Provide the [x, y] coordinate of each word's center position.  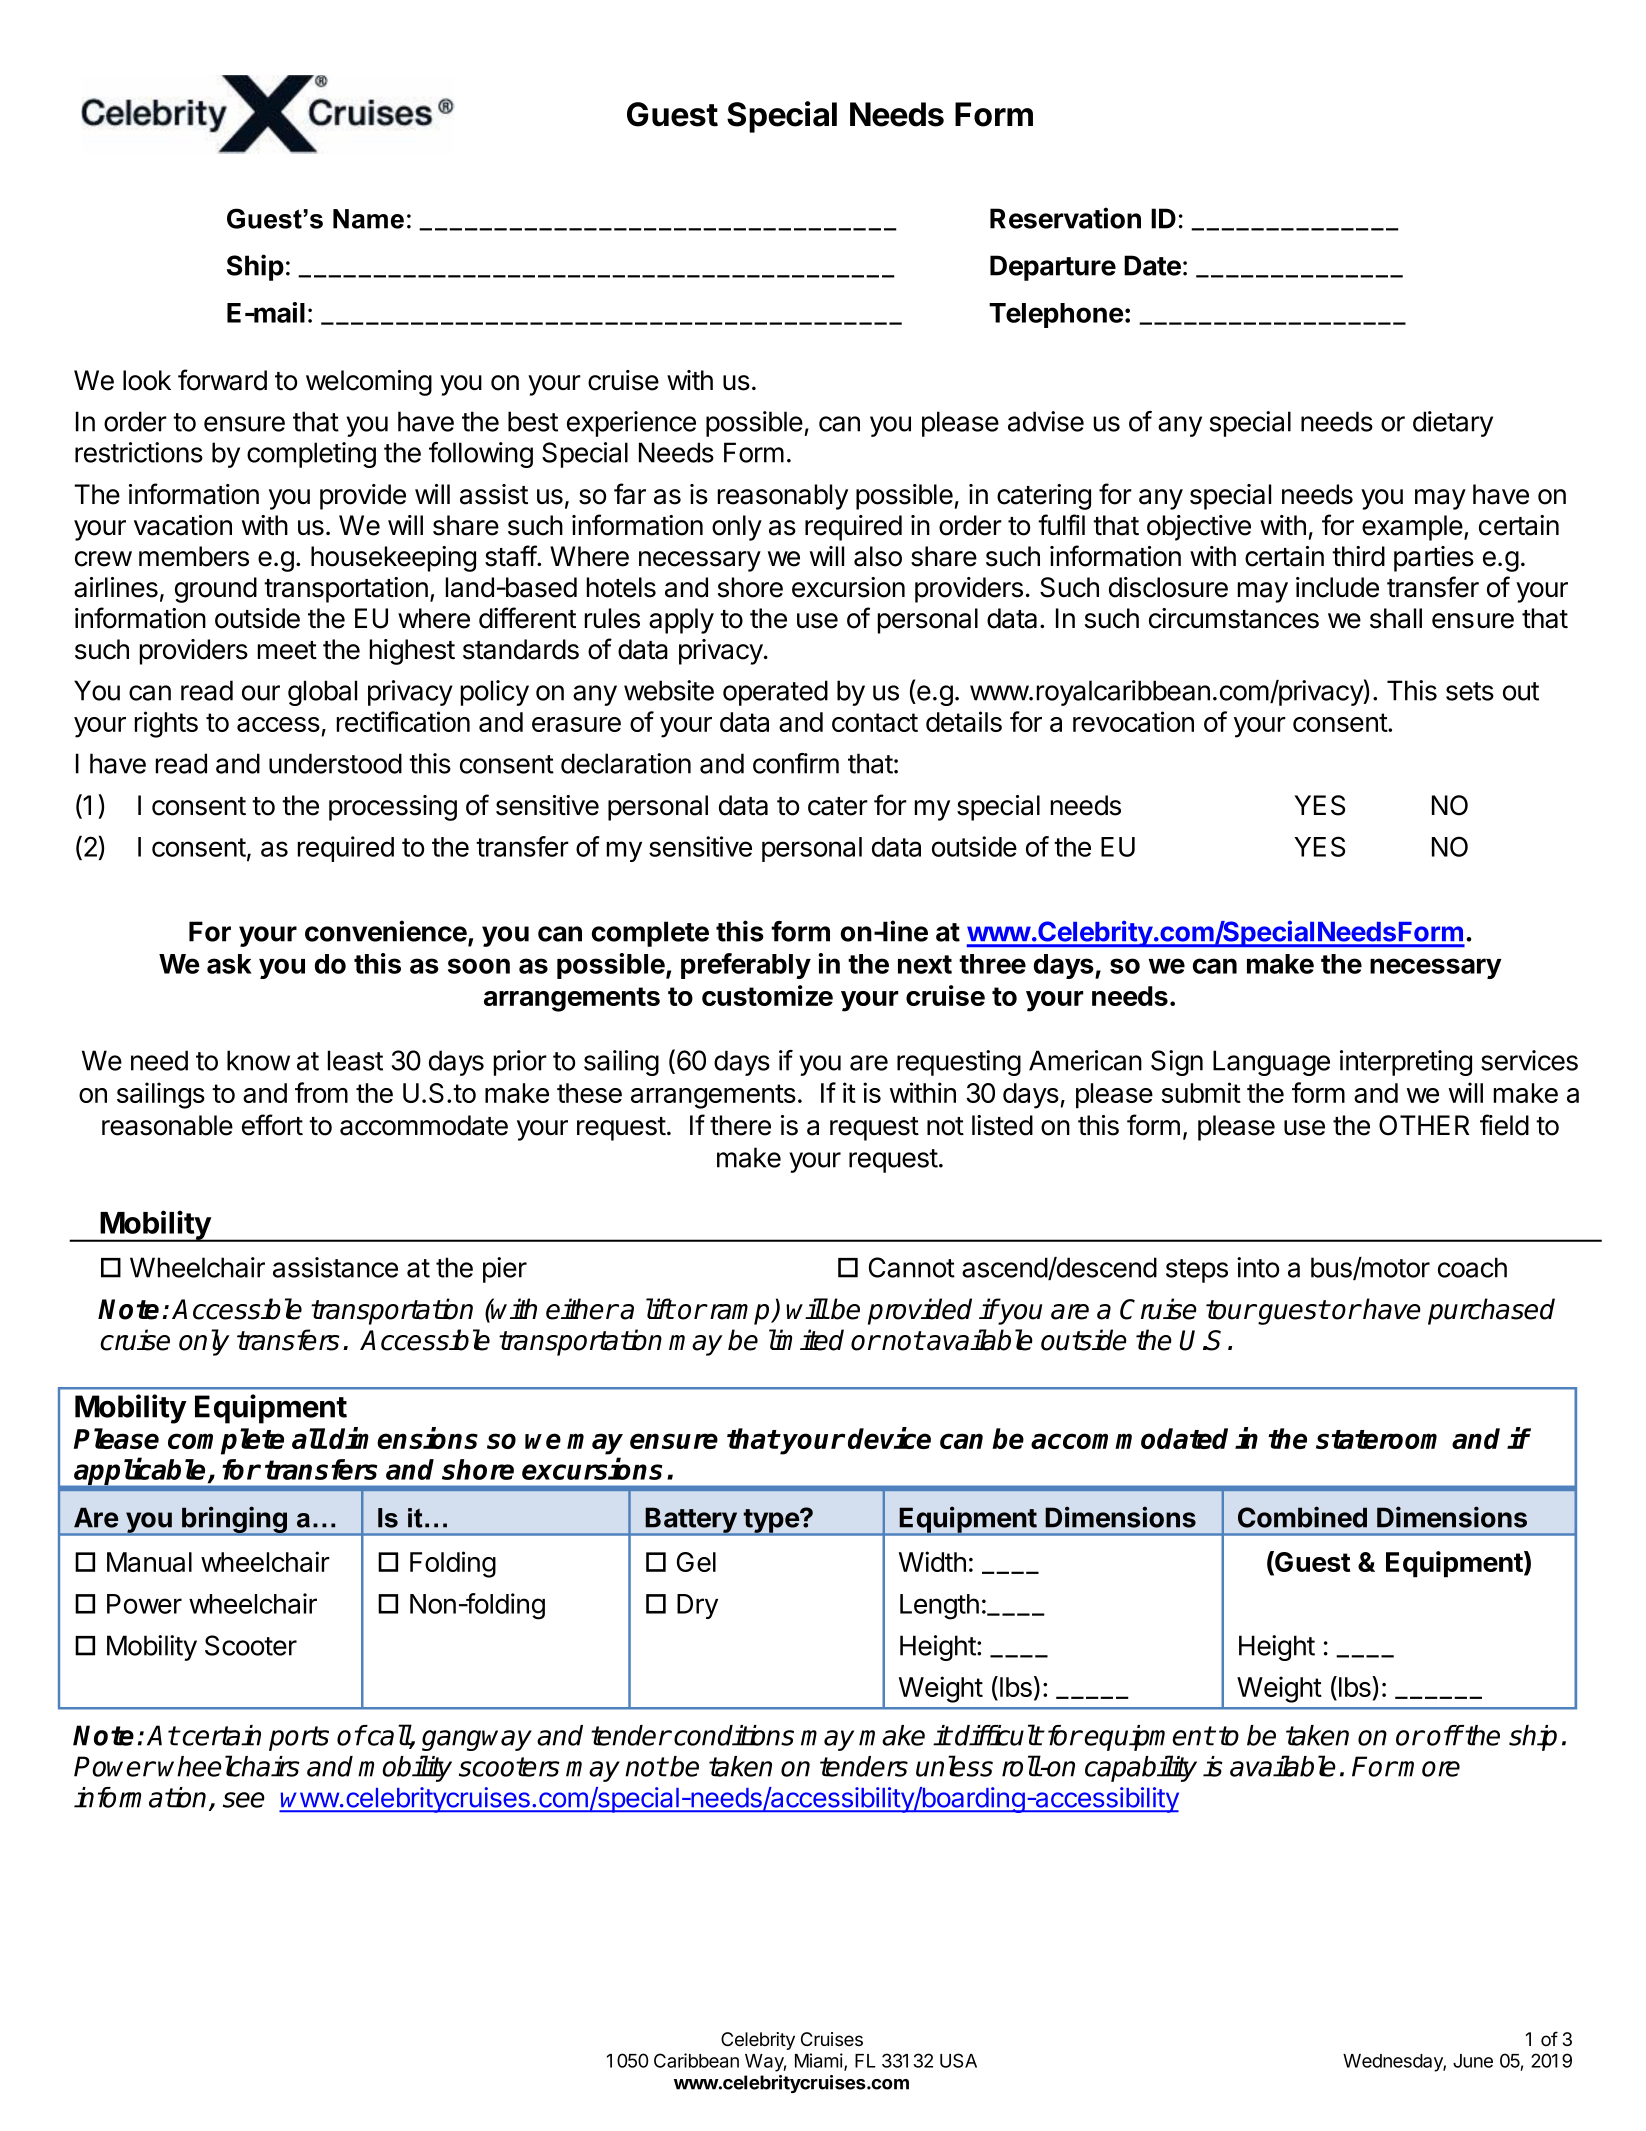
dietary [1453, 424]
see [244, 1800]
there [740, 1125]
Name [368, 219]
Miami [820, 2061]
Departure [1053, 268]
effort [272, 1125]
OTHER [1424, 1125]
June [1473, 2061]
